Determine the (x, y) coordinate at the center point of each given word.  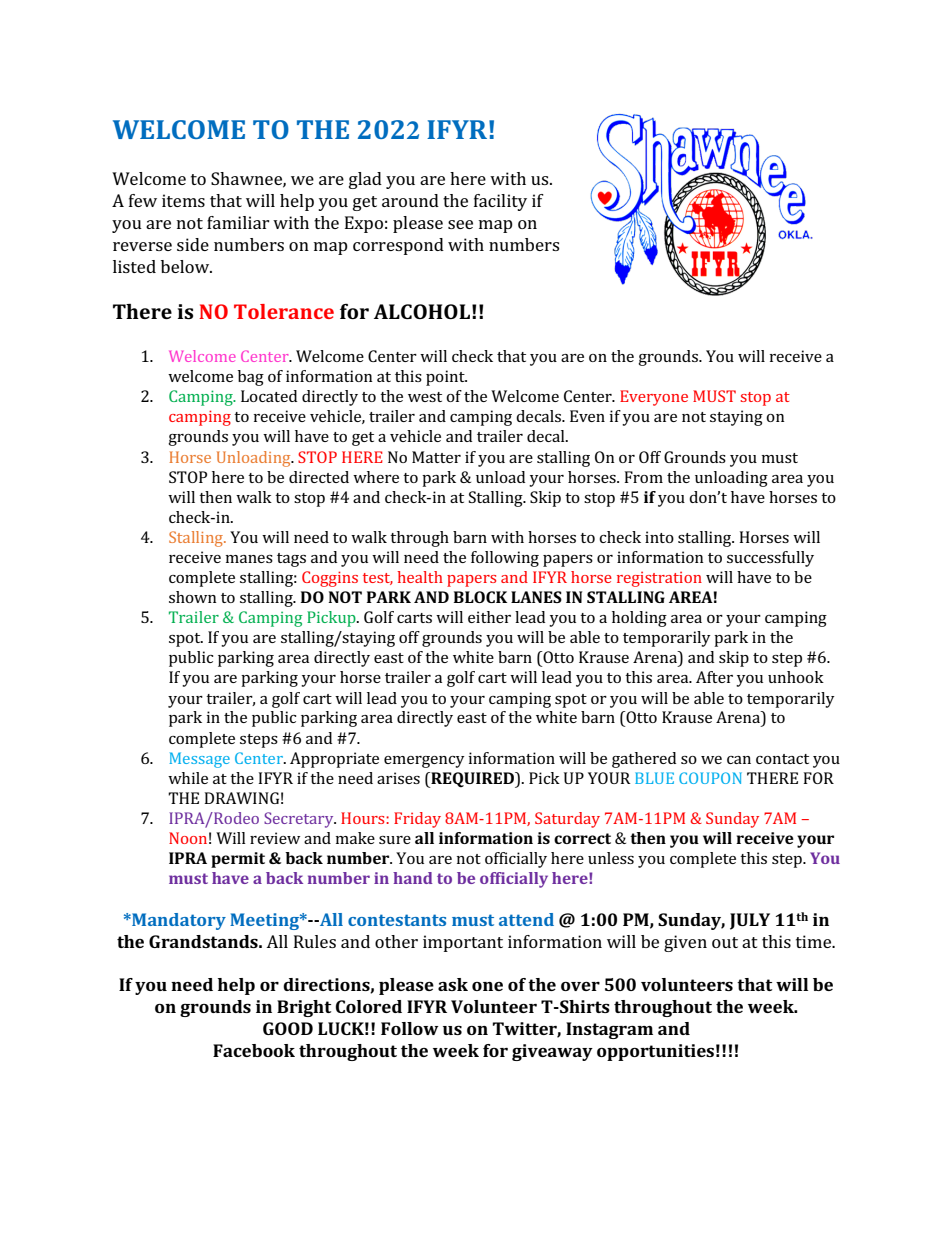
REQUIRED (472, 780)
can (739, 760)
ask (453, 984)
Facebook (254, 1050)
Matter (436, 457)
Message (199, 760)
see (460, 224)
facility (500, 202)
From (643, 477)
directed (319, 477)
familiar (238, 222)
